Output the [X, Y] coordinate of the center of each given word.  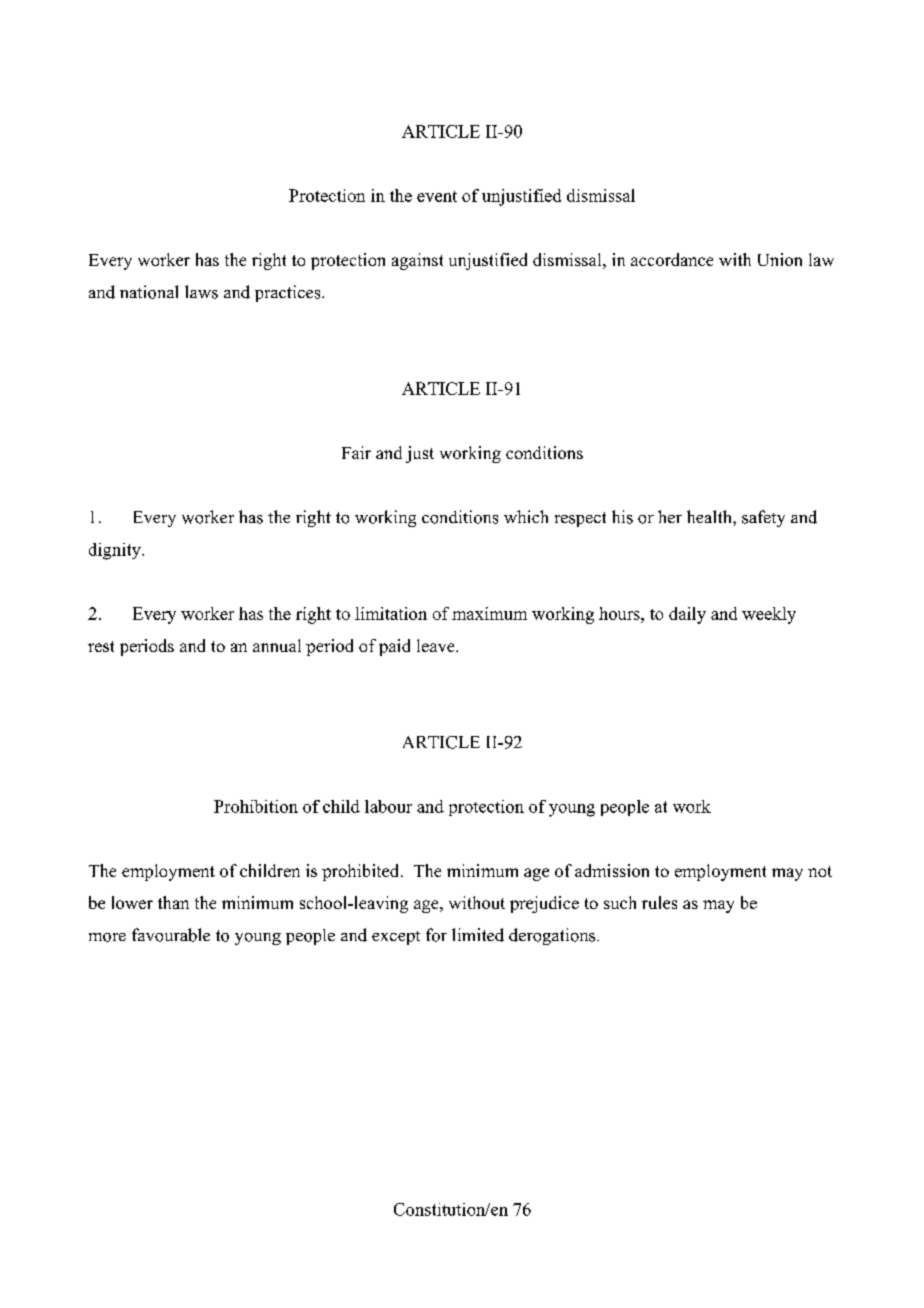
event [437, 196]
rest [101, 646]
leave [437, 645]
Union [780, 259]
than [173, 902]
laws [201, 292]
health [710, 516]
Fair [356, 452]
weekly [769, 615]
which [526, 516]
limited [478, 935]
